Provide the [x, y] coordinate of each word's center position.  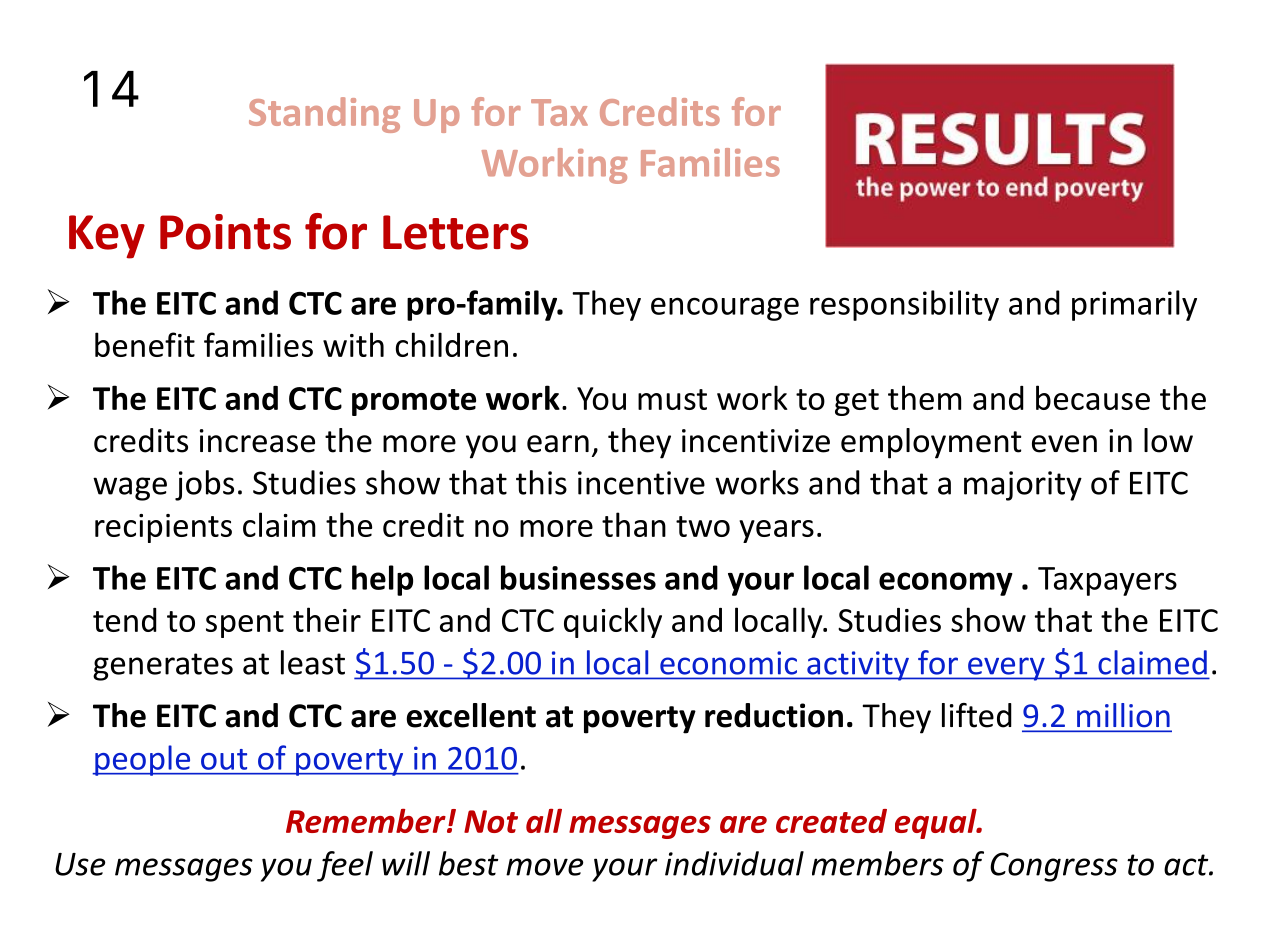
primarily [1134, 305]
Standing [324, 115]
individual [734, 863]
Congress [1054, 867]
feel [345, 866]
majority [1023, 486]
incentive [641, 483]
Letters [455, 232]
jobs [204, 485]
